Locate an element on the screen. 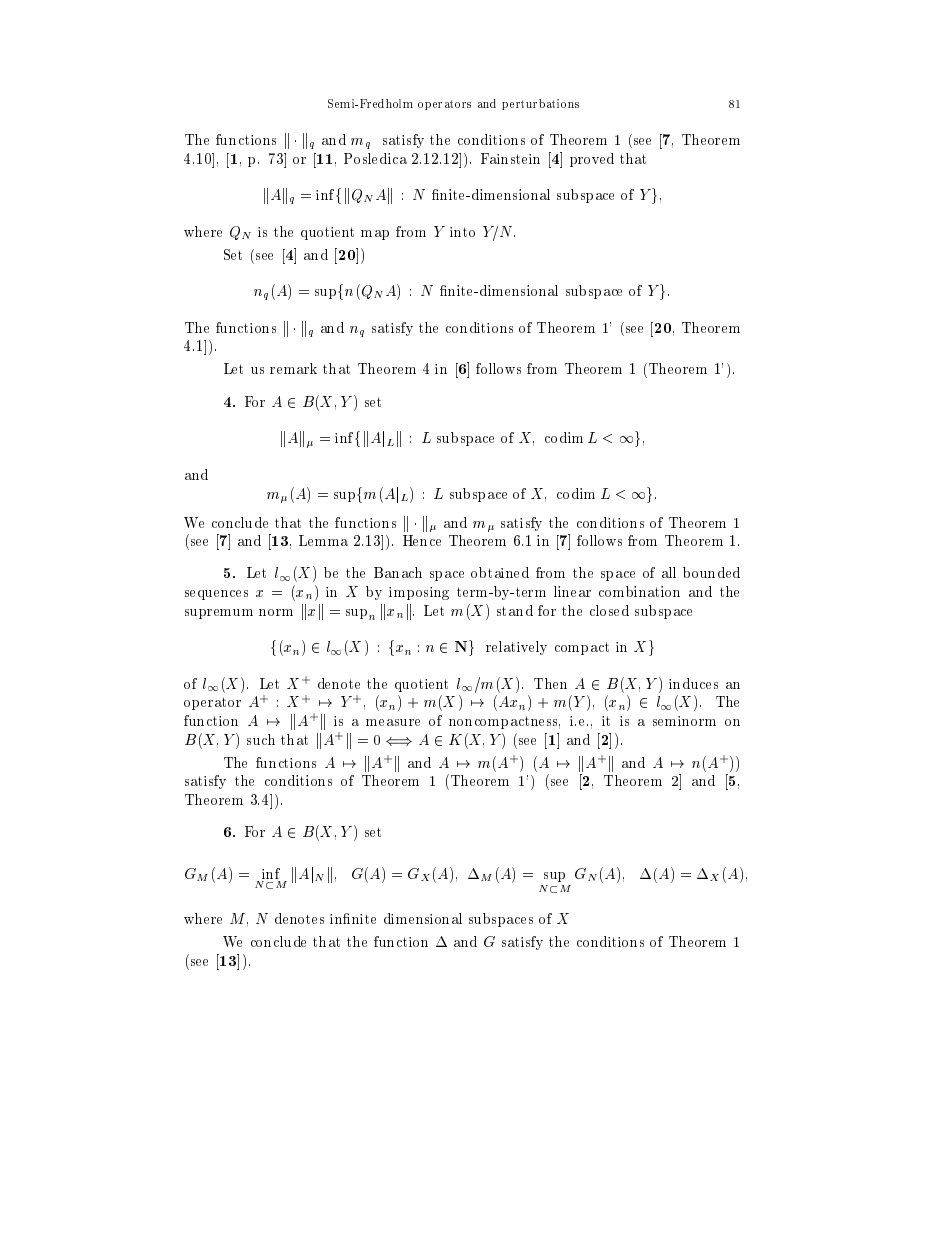  Hence is located at coordinates (422, 540).
